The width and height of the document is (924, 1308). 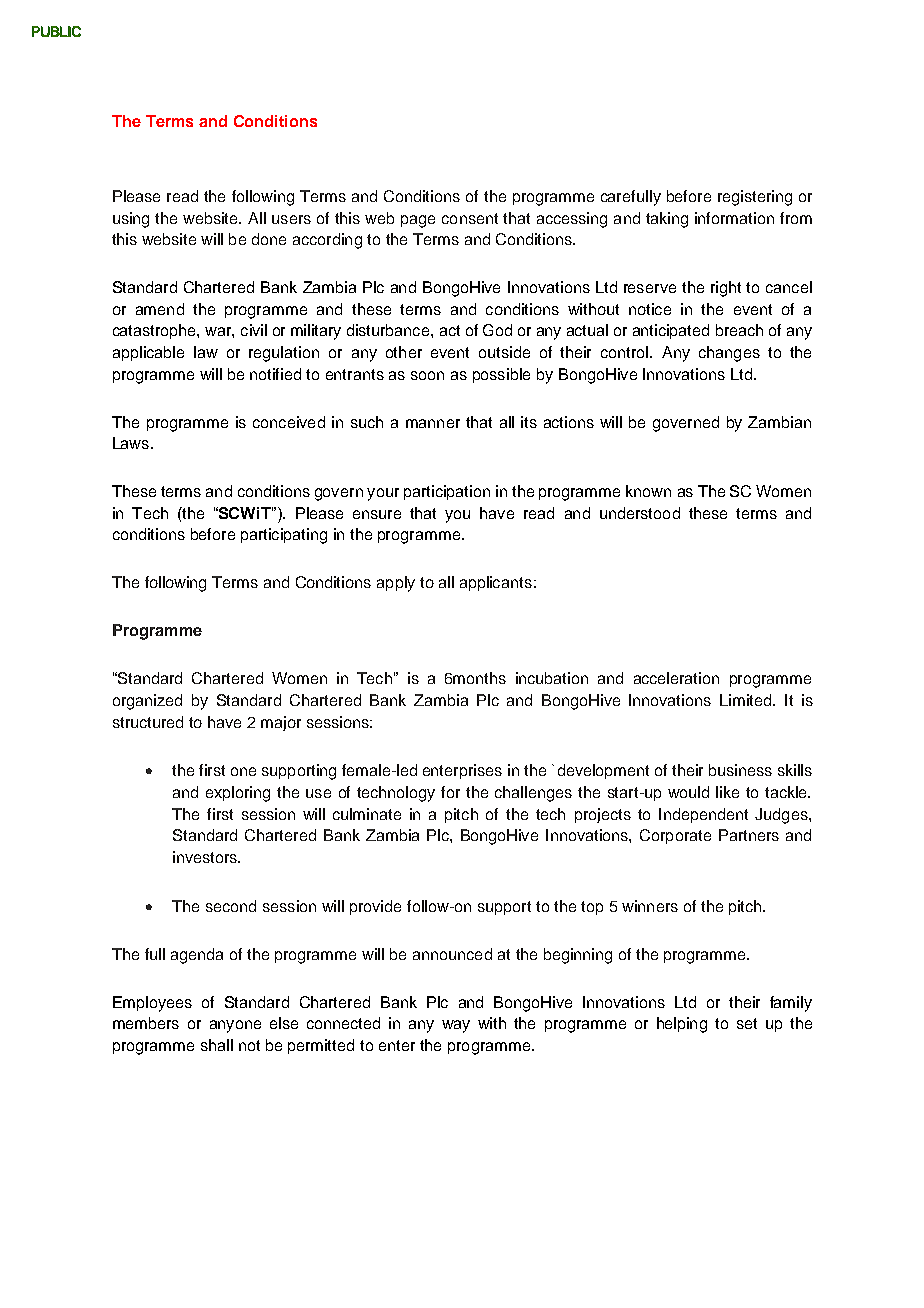 What do you see at coordinates (755, 198) in the document?
I see `registering` at bounding box center [755, 198].
